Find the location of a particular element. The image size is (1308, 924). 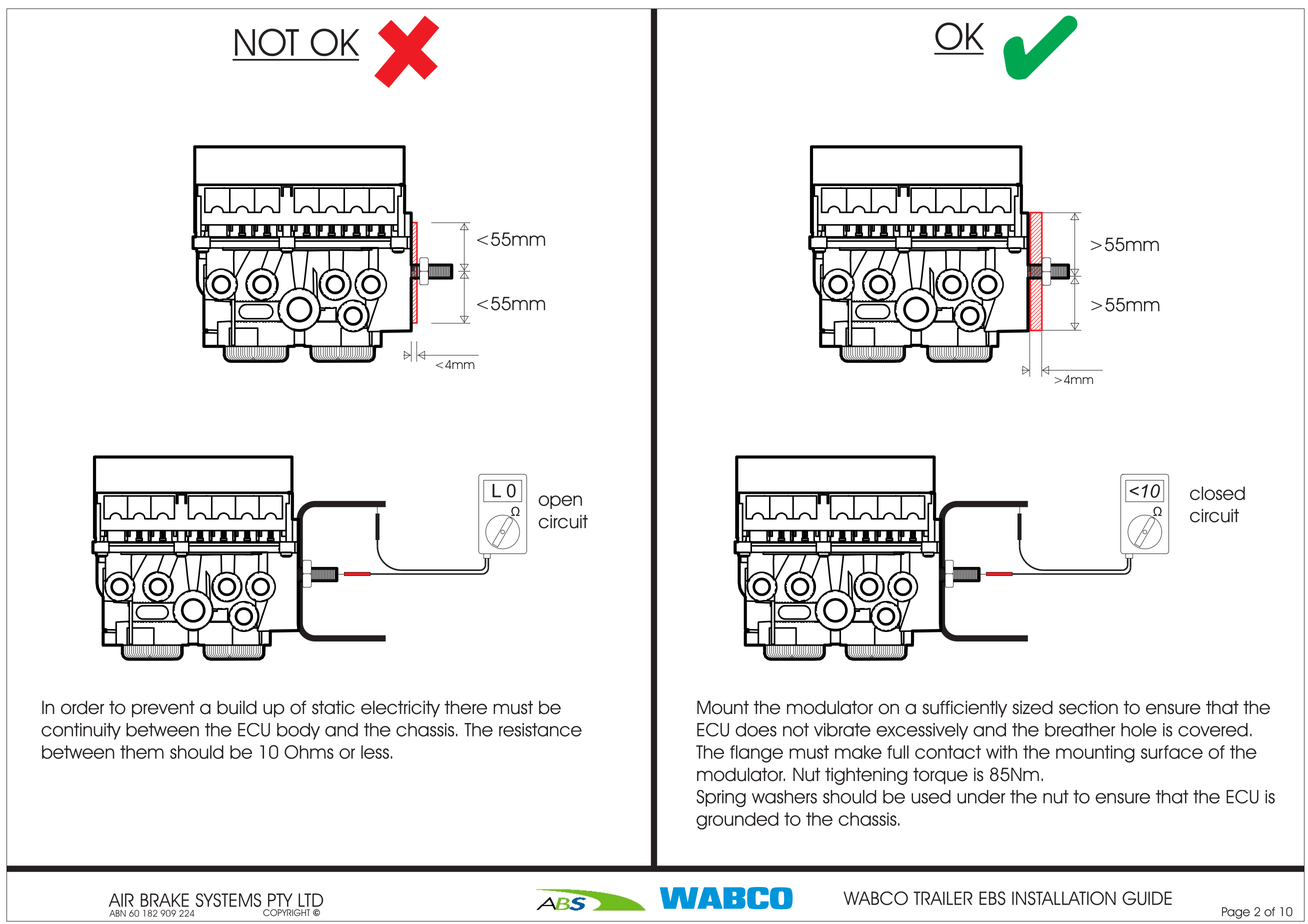

them is located at coordinates (142, 752).
